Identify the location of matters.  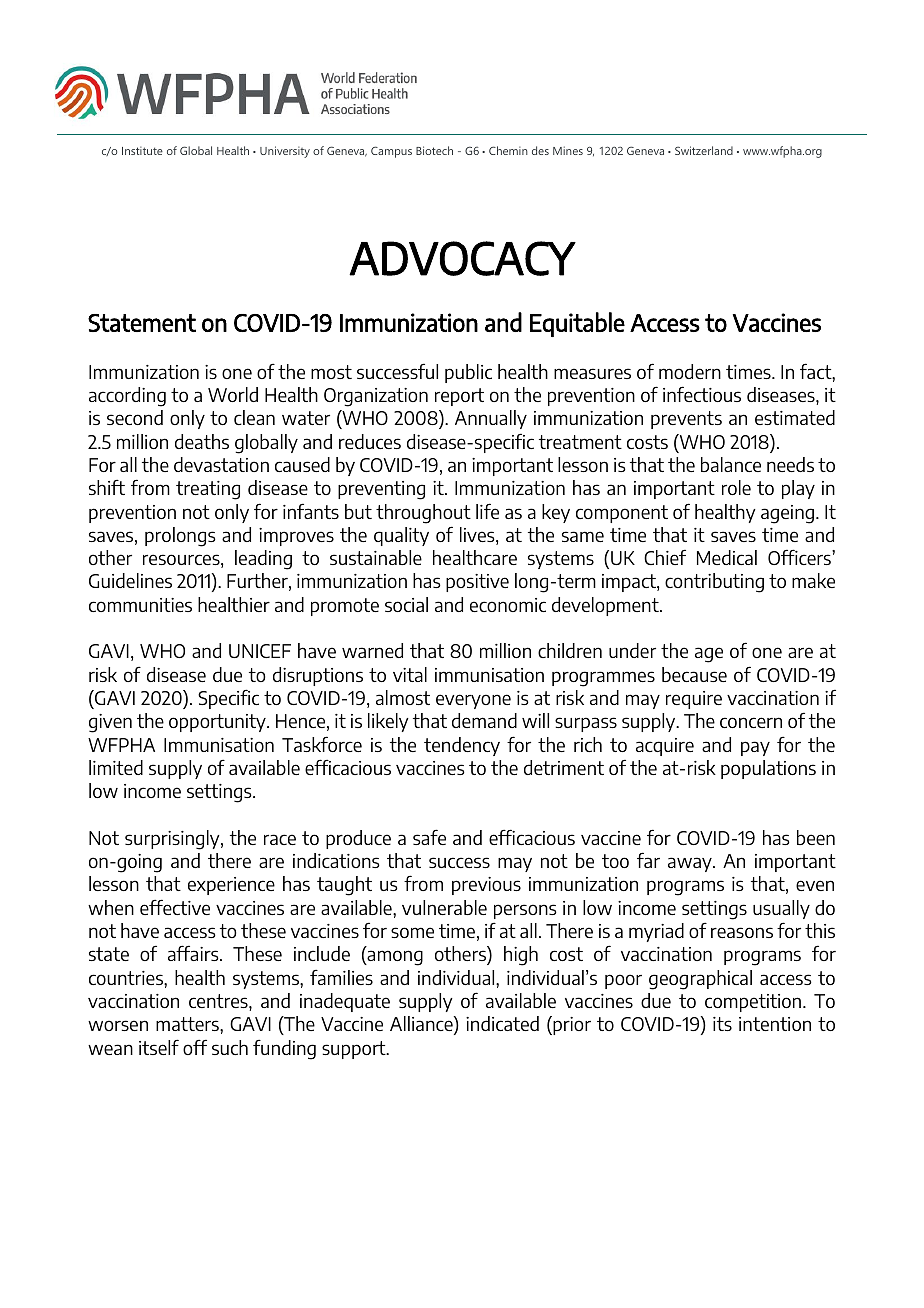
(188, 1024).
